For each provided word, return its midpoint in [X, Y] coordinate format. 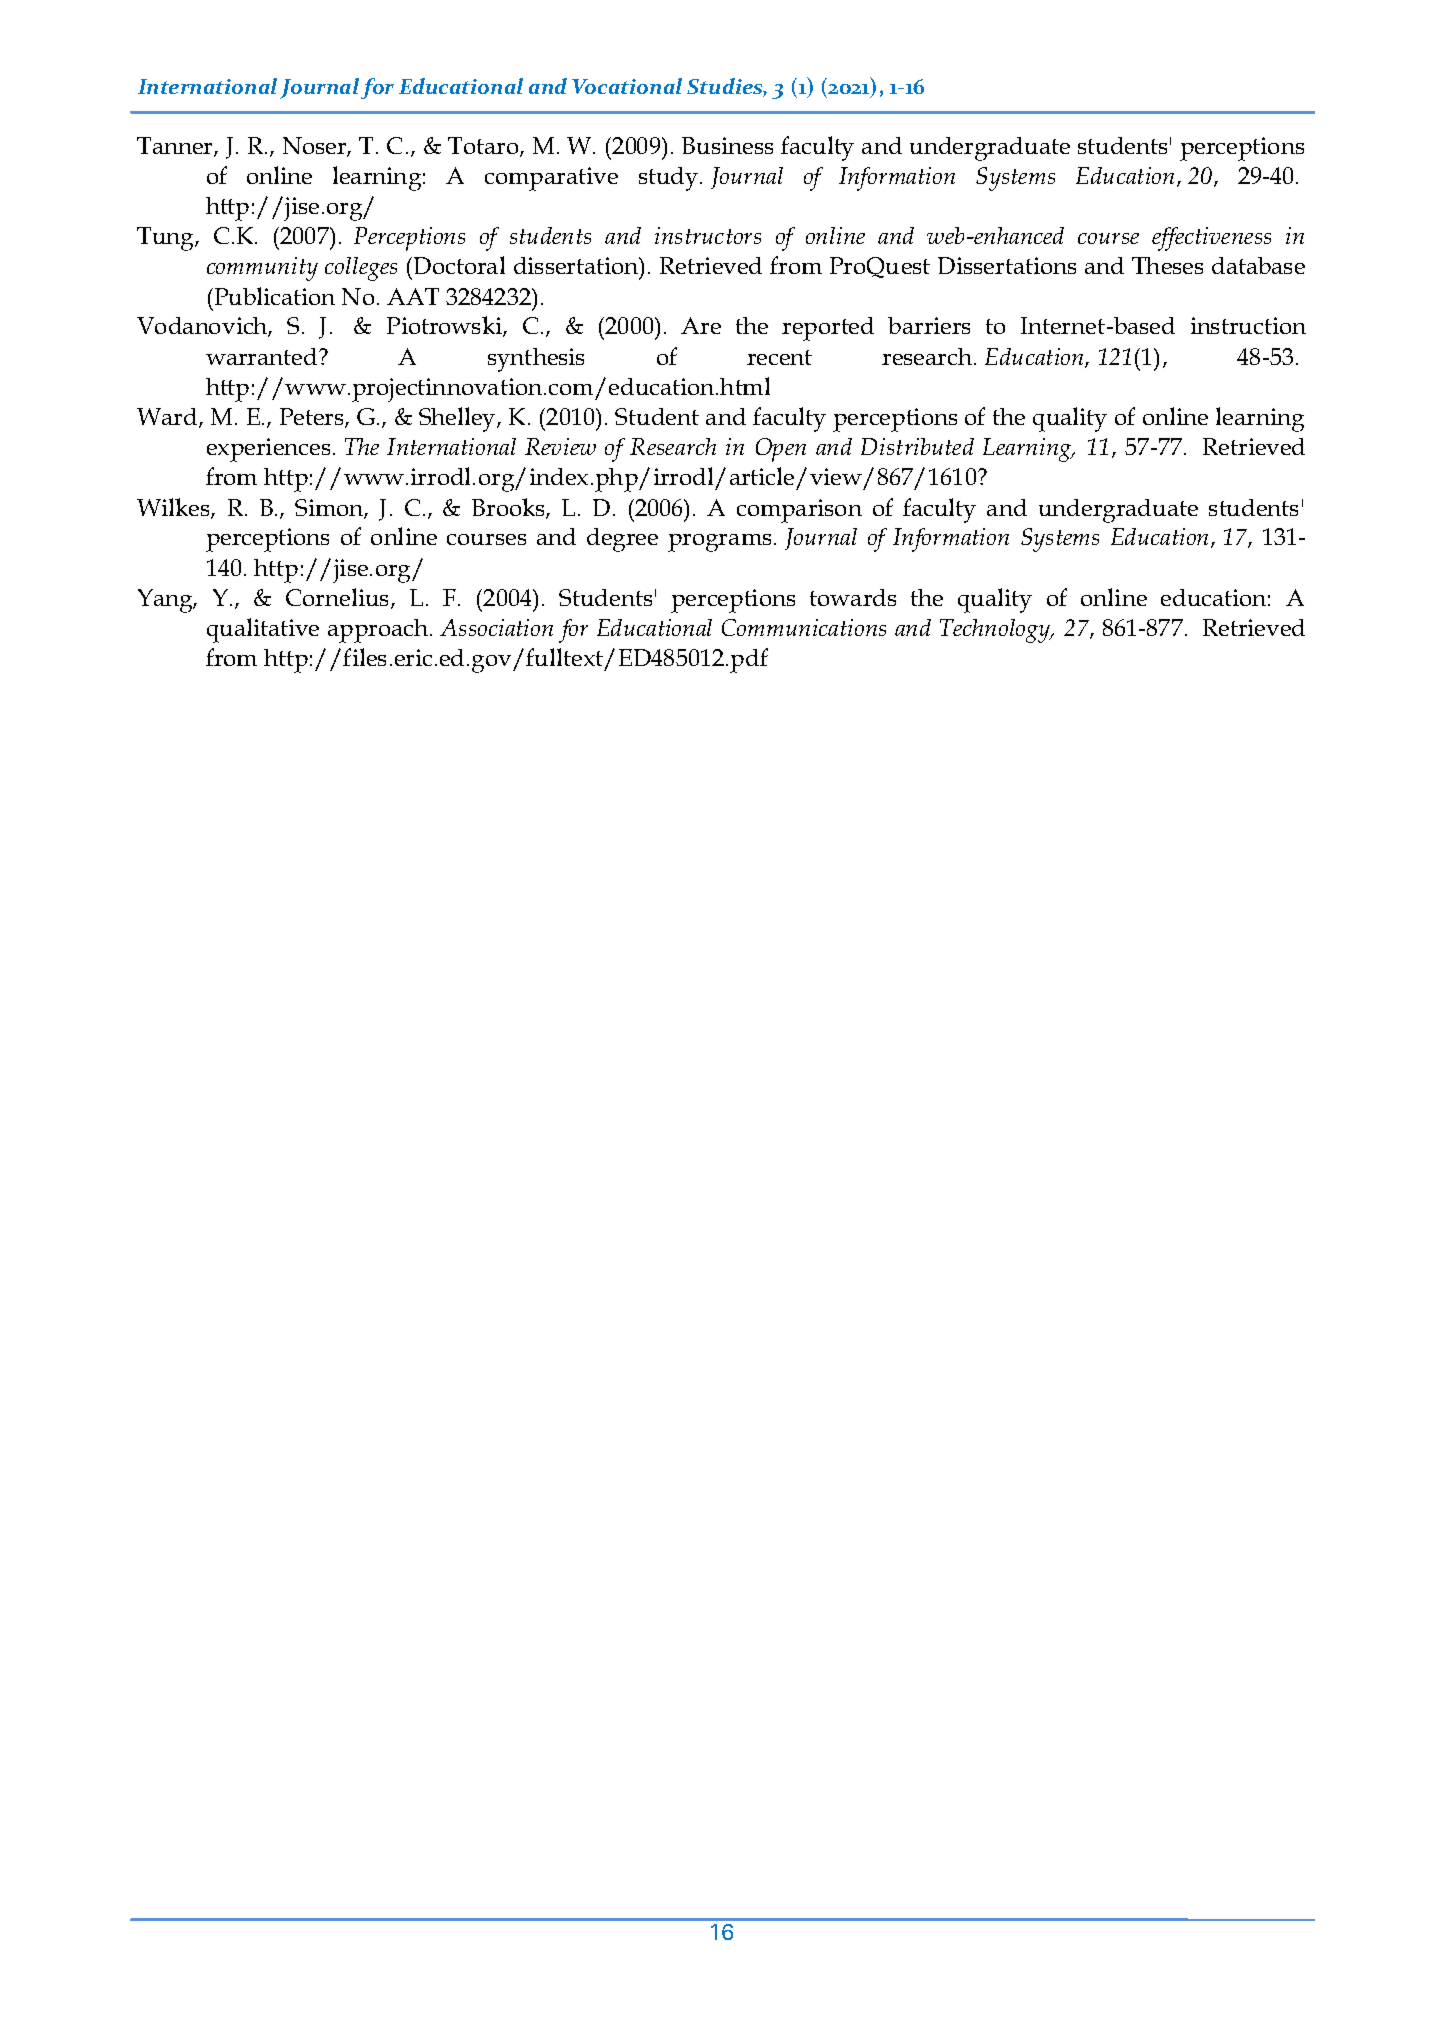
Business [727, 145]
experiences [268, 450]
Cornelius [339, 598]
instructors [708, 235]
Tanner [176, 147]
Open [781, 450]
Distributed [917, 446]
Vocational [627, 86]
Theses [1167, 265]
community [262, 269]
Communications [804, 627]
